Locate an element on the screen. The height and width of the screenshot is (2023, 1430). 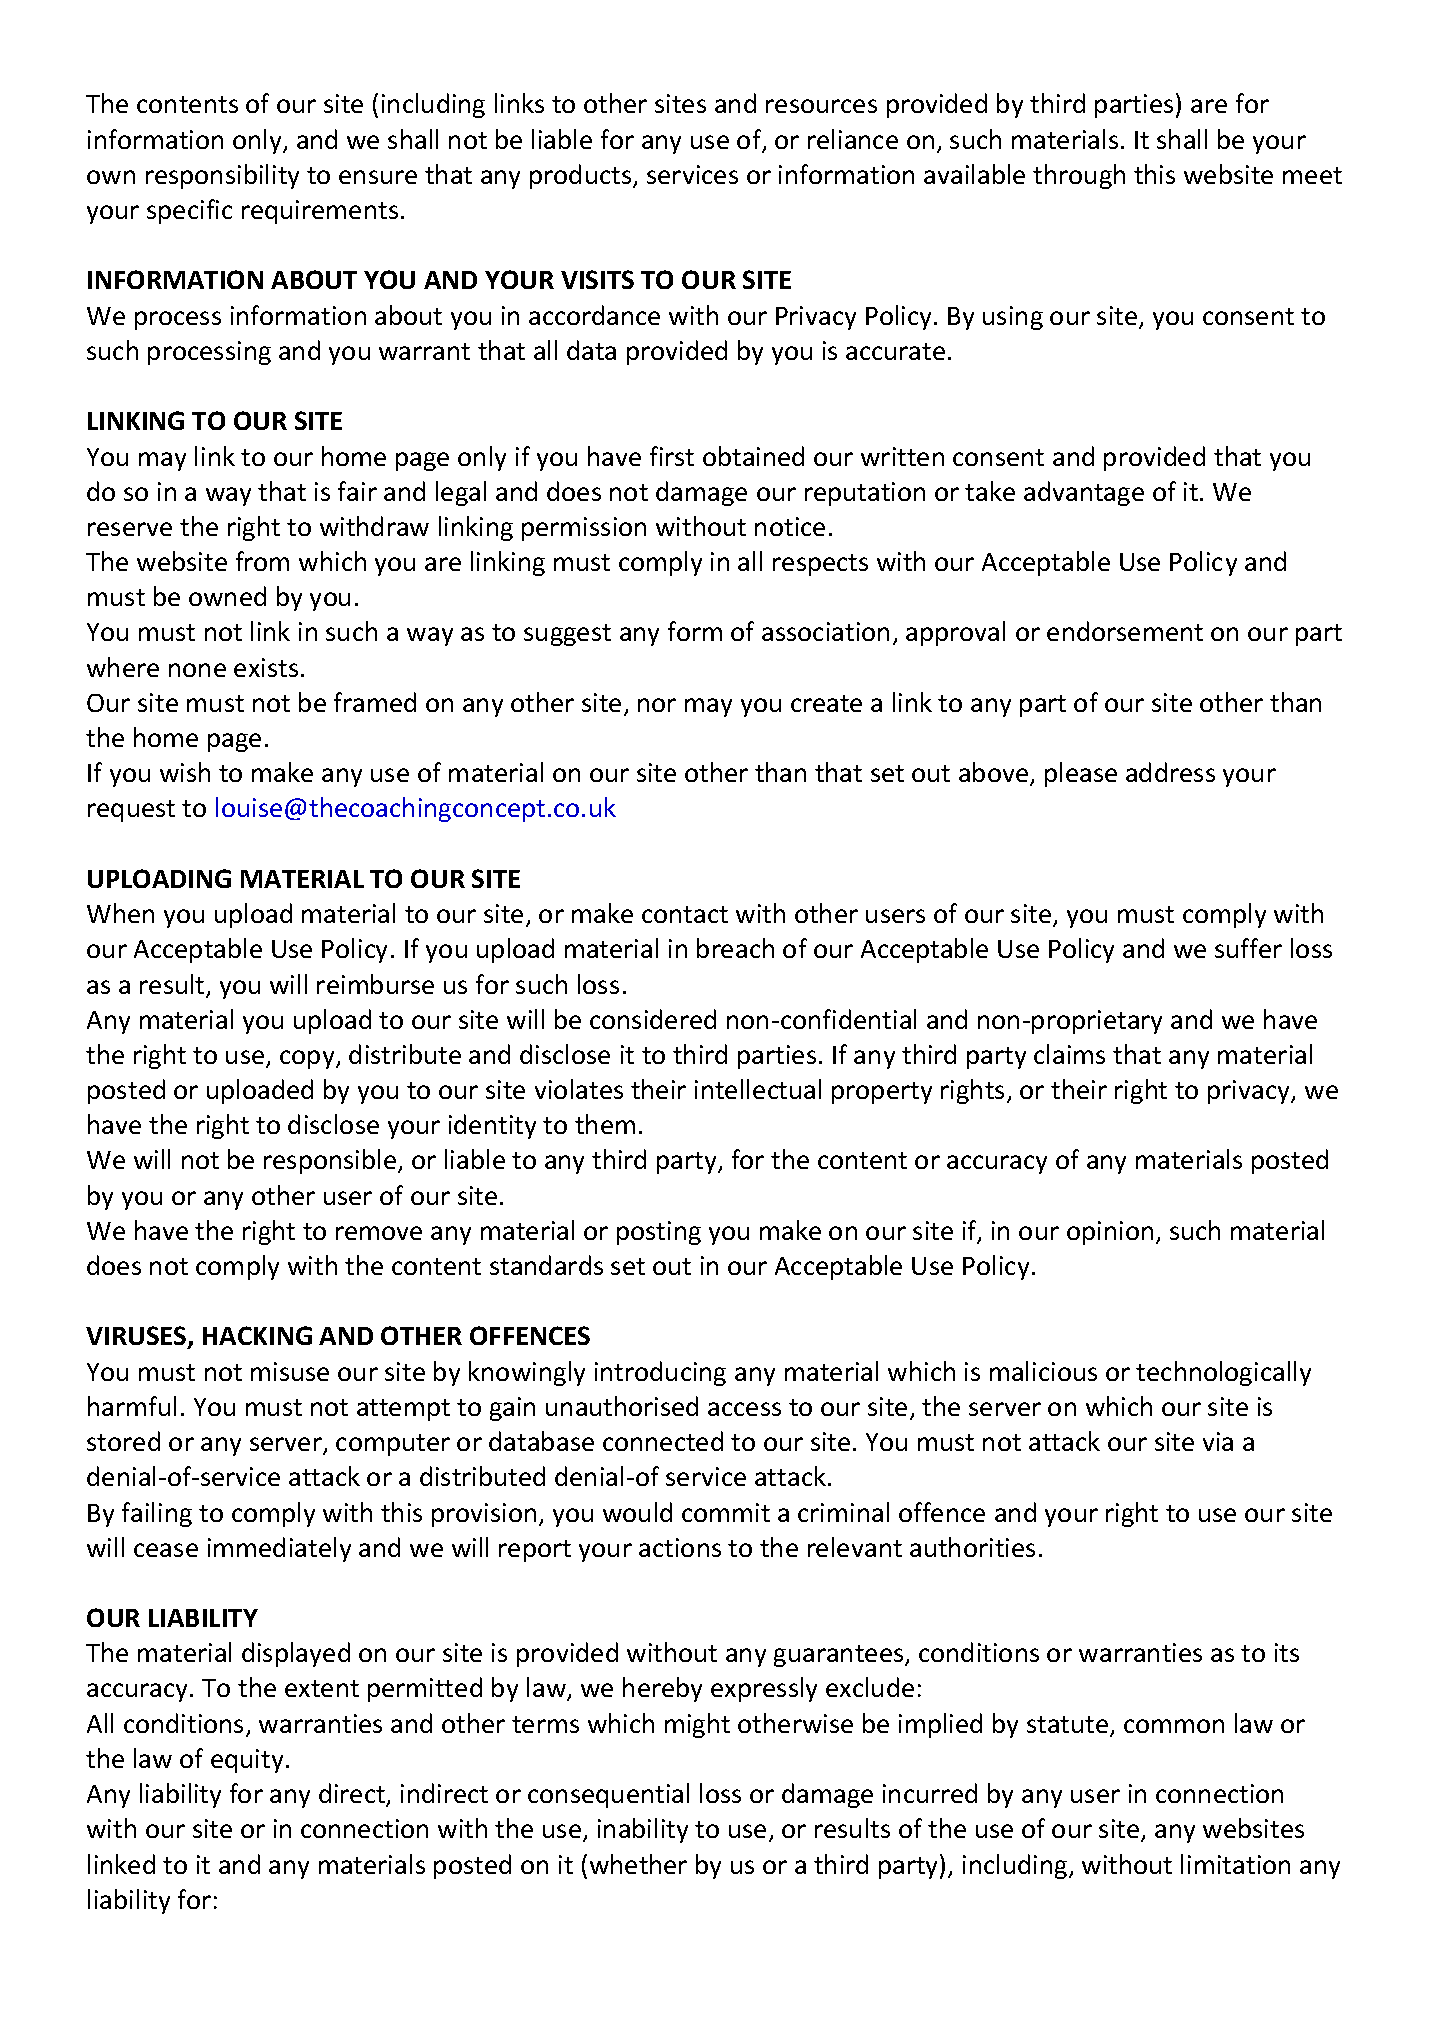
equity is located at coordinates (247, 1761).
